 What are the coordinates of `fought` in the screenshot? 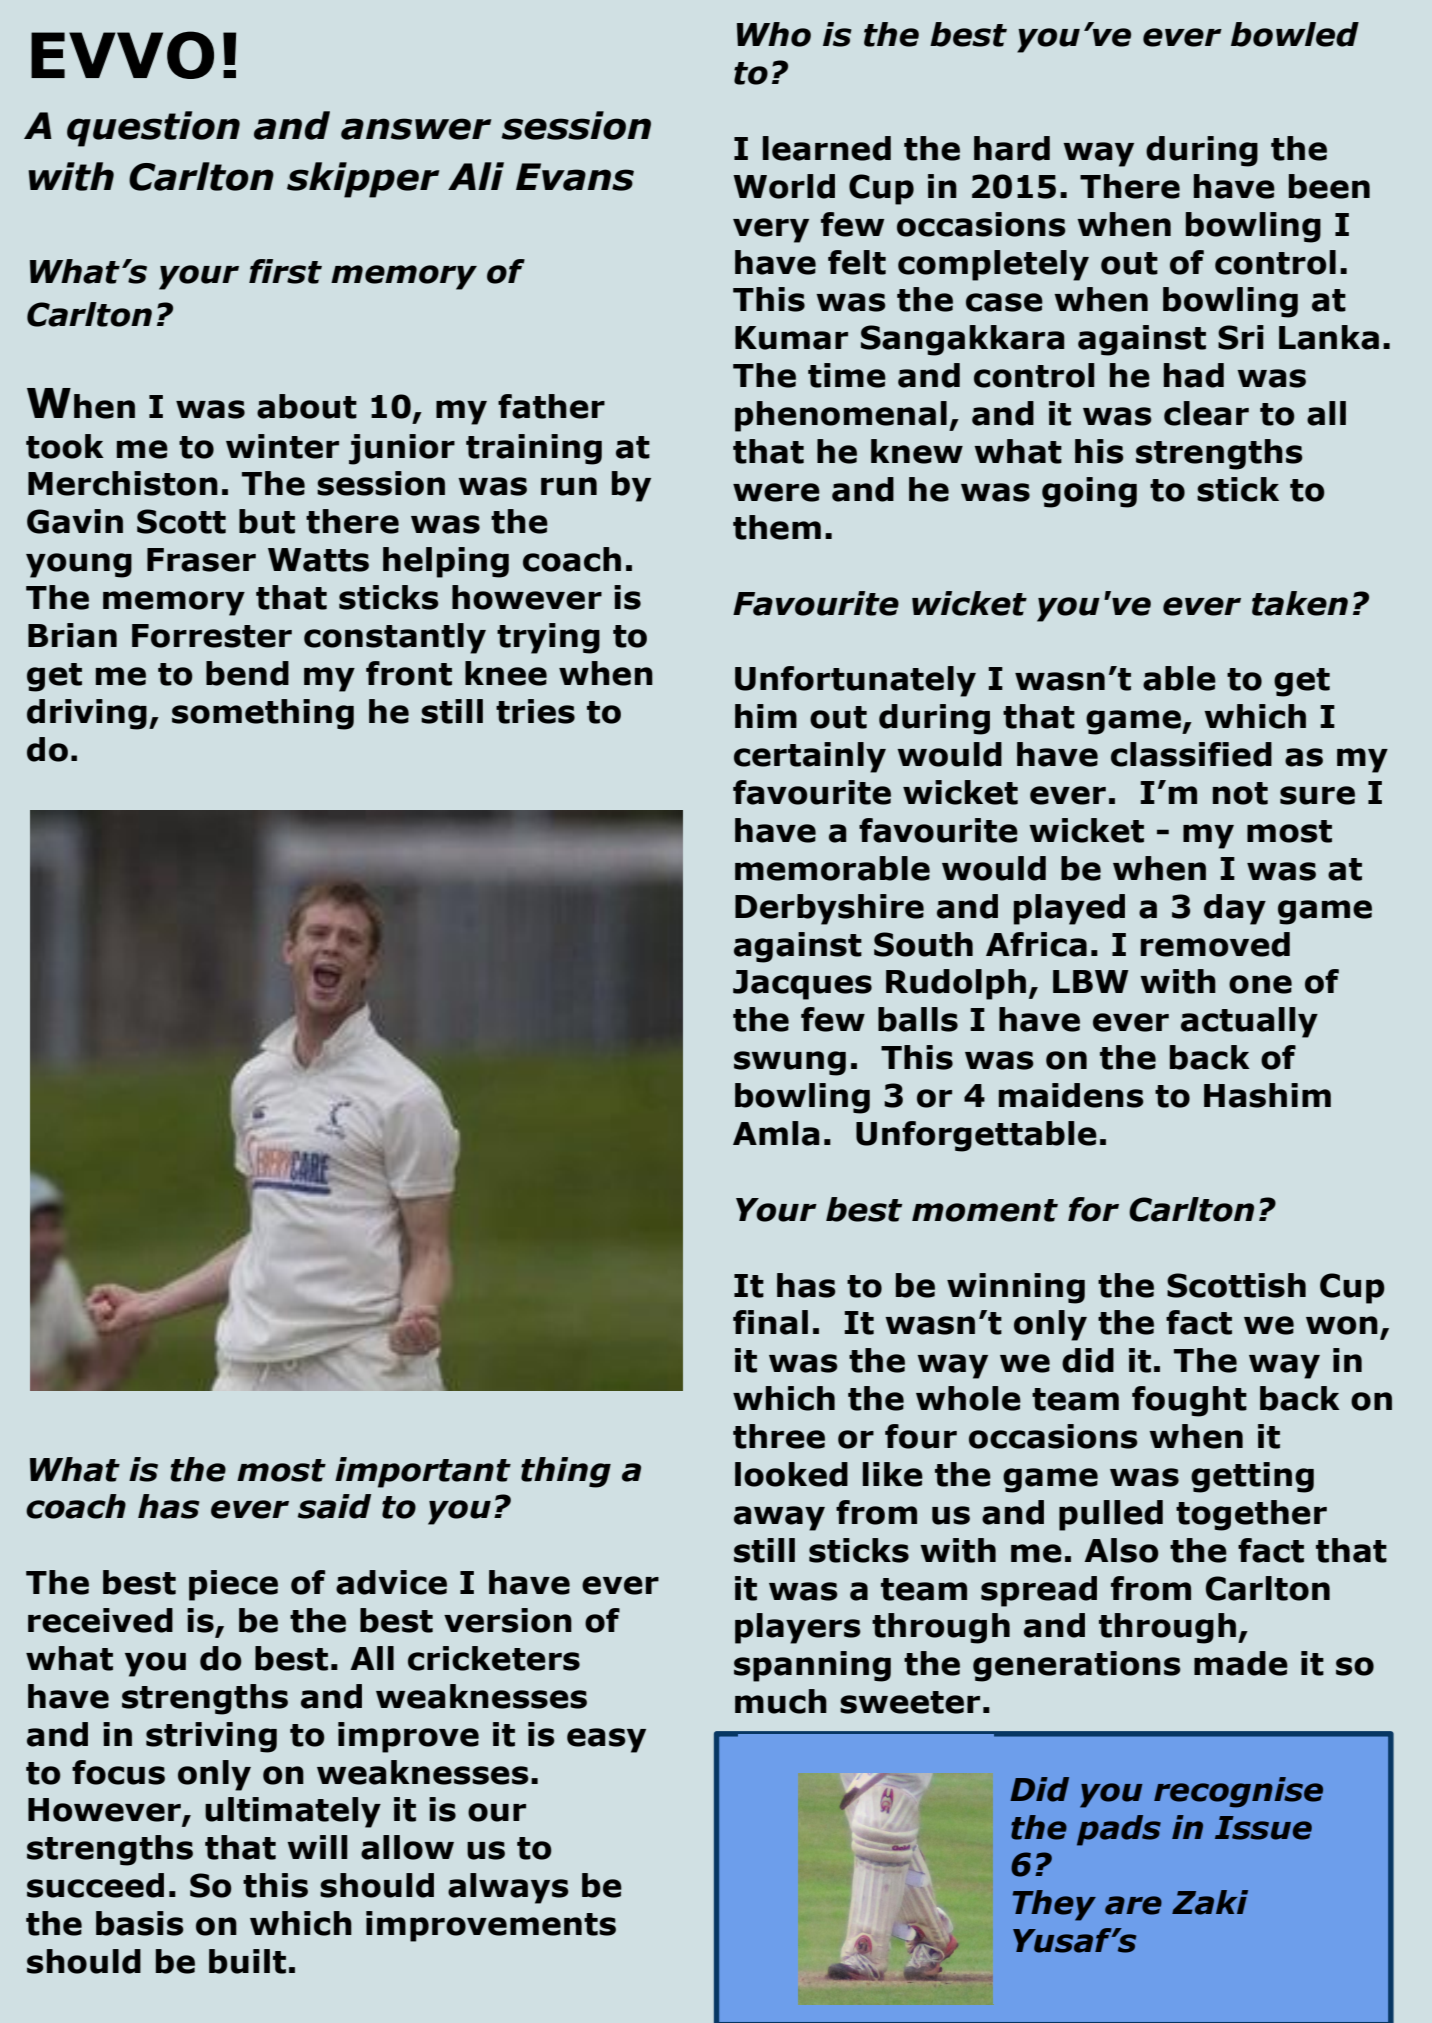 It's located at (1189, 1401).
